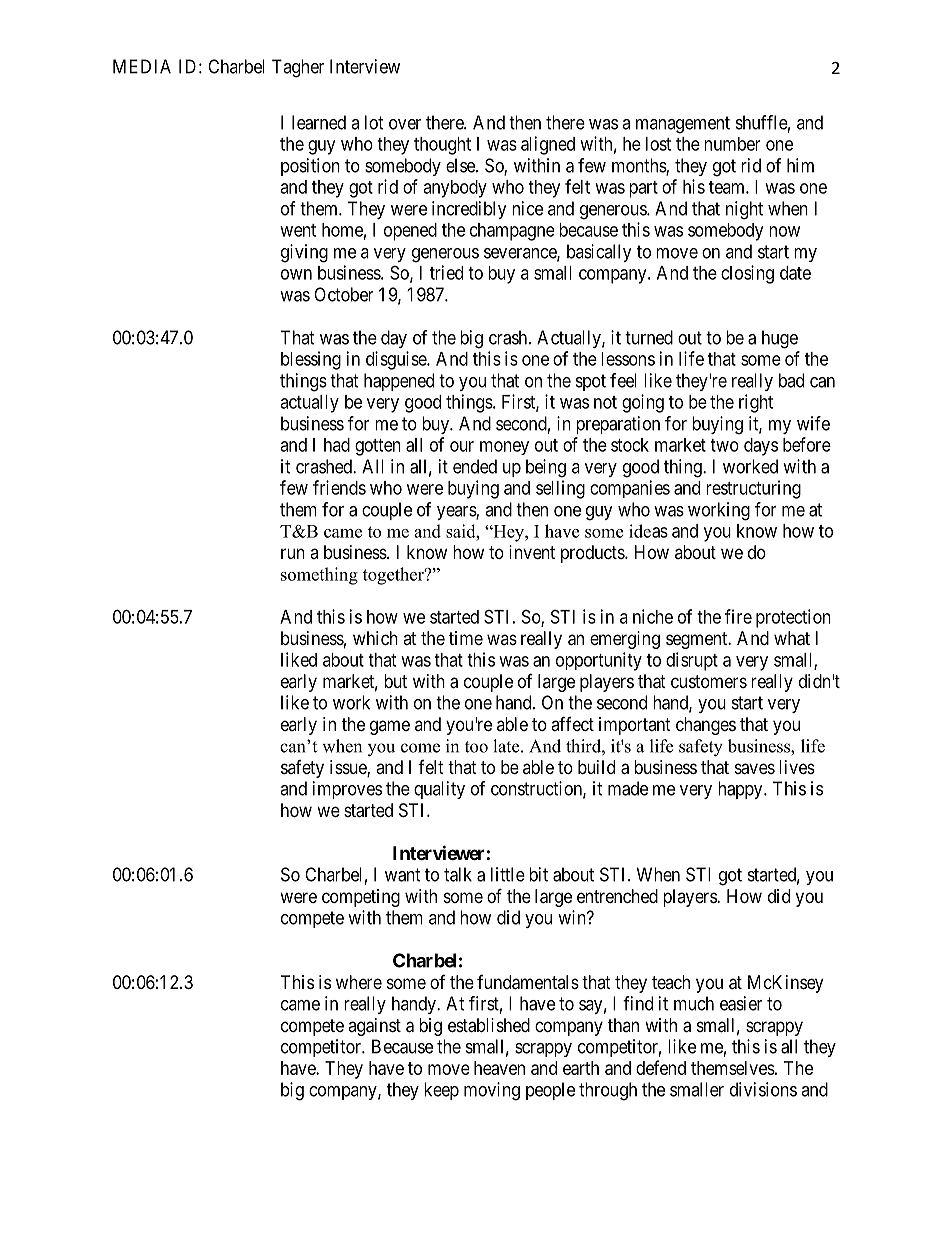 This page has width=952, height=1233. I want to click on thought, so click(442, 146).
